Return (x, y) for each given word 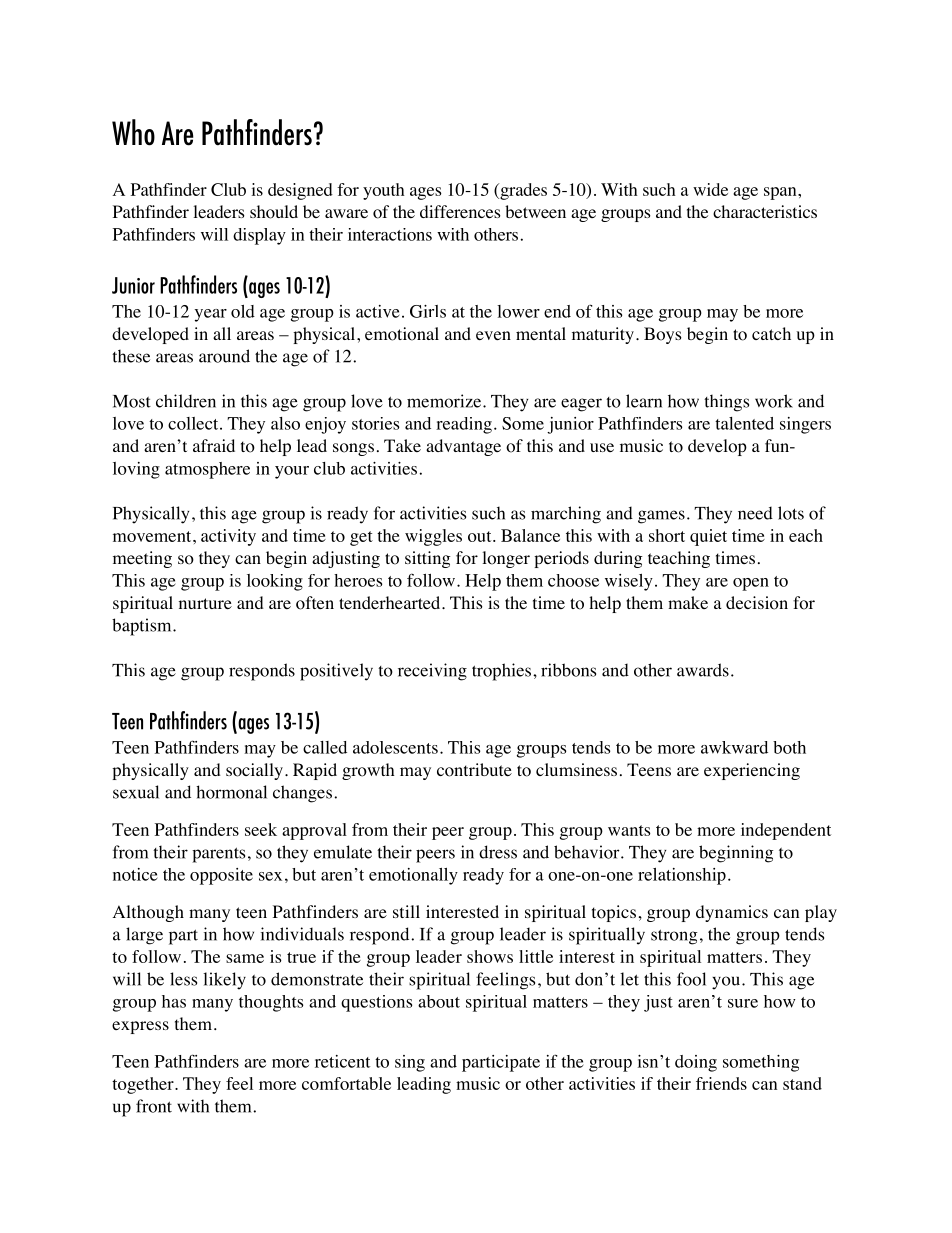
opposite (221, 876)
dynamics (732, 913)
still (406, 911)
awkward (734, 747)
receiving (432, 672)
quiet (708, 537)
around (224, 356)
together (144, 1085)
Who (133, 132)
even (493, 335)
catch (771, 333)
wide (710, 189)
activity (228, 537)
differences (460, 211)
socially (254, 771)
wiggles (433, 537)
